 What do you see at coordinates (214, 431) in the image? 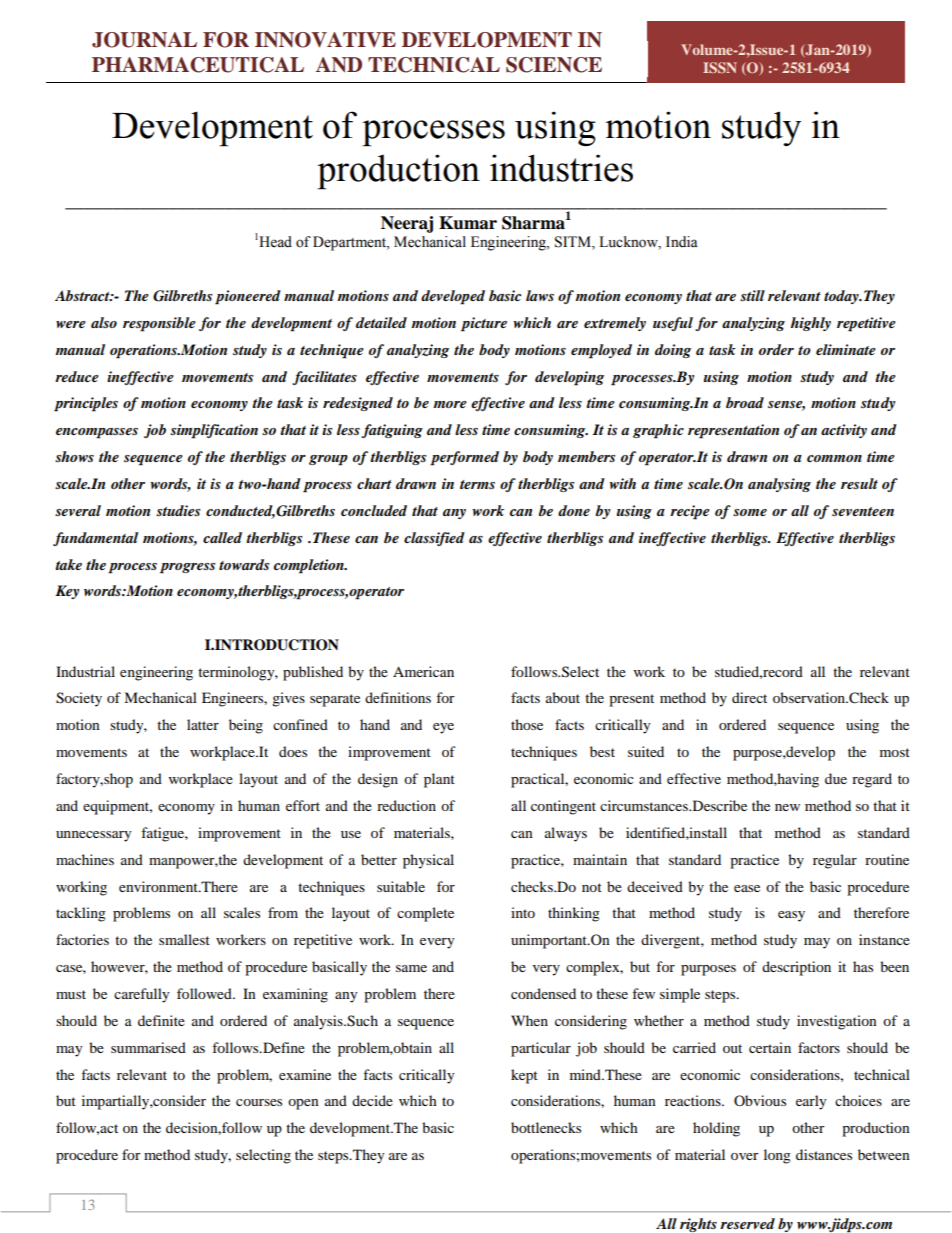
I see `simplification` at bounding box center [214, 431].
